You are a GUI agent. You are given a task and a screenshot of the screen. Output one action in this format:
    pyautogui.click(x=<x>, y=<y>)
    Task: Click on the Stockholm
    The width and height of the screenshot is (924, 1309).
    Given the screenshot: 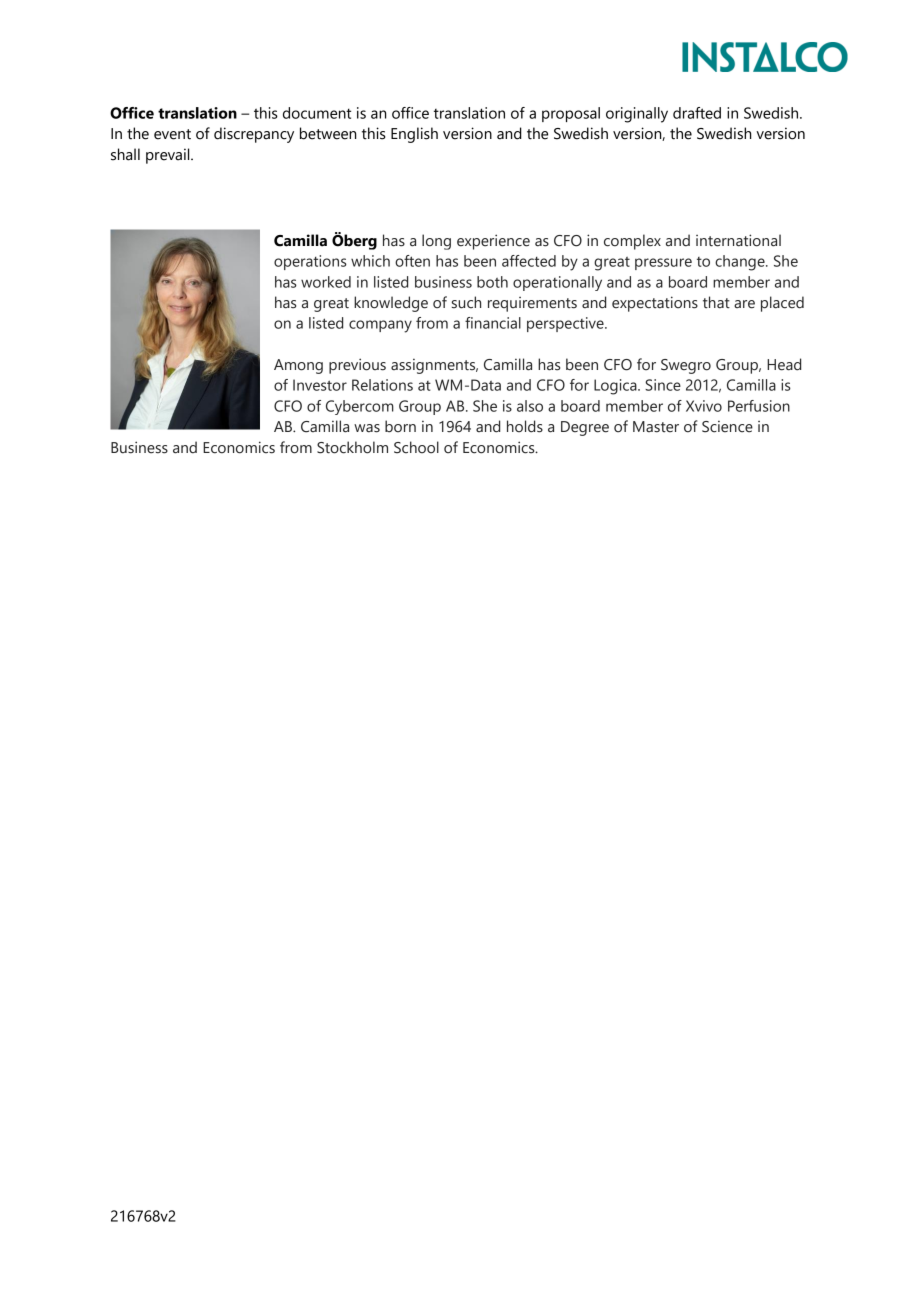 What is the action you would take?
    pyautogui.click(x=352, y=447)
